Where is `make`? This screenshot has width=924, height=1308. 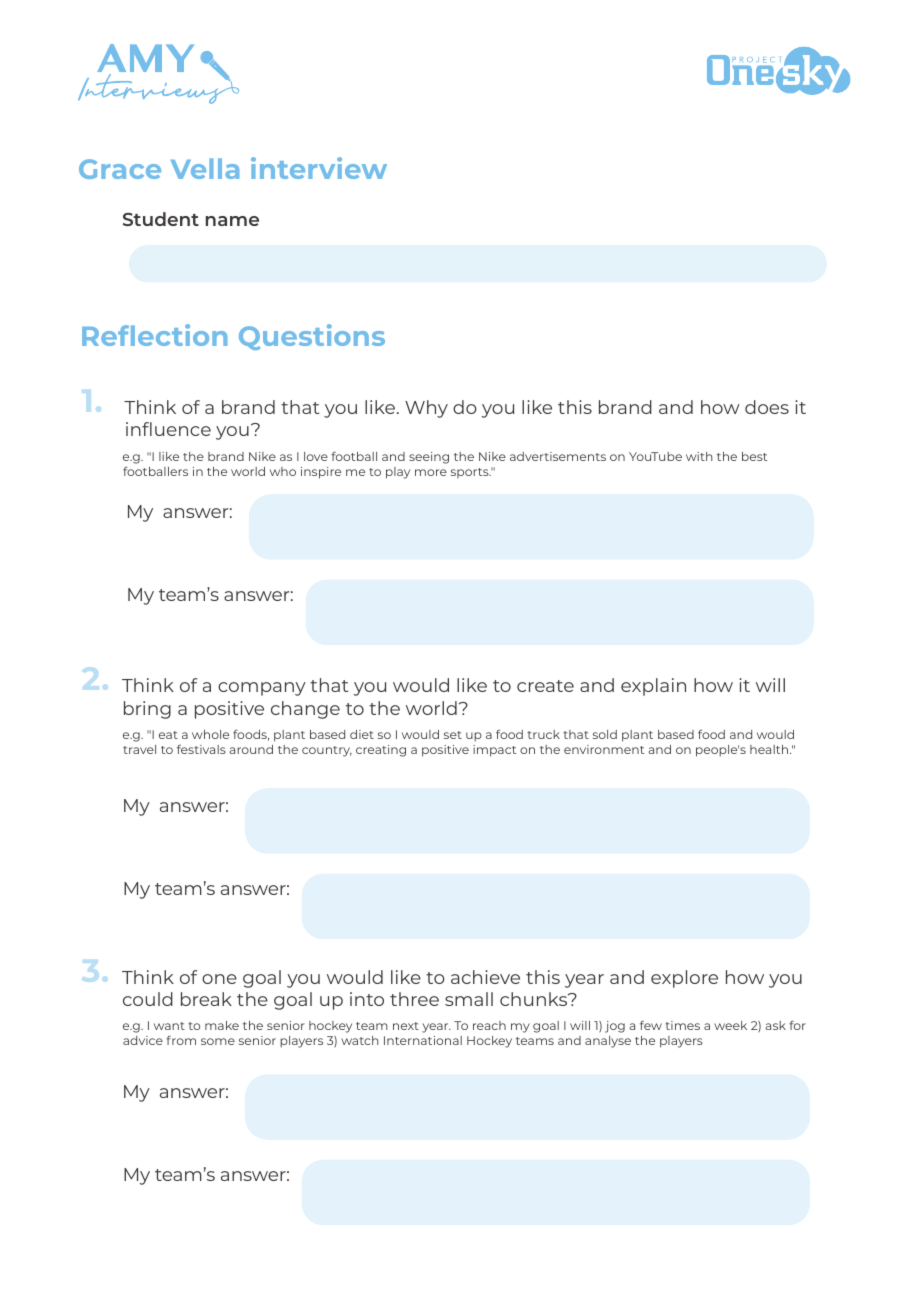 make is located at coordinates (222, 1025).
